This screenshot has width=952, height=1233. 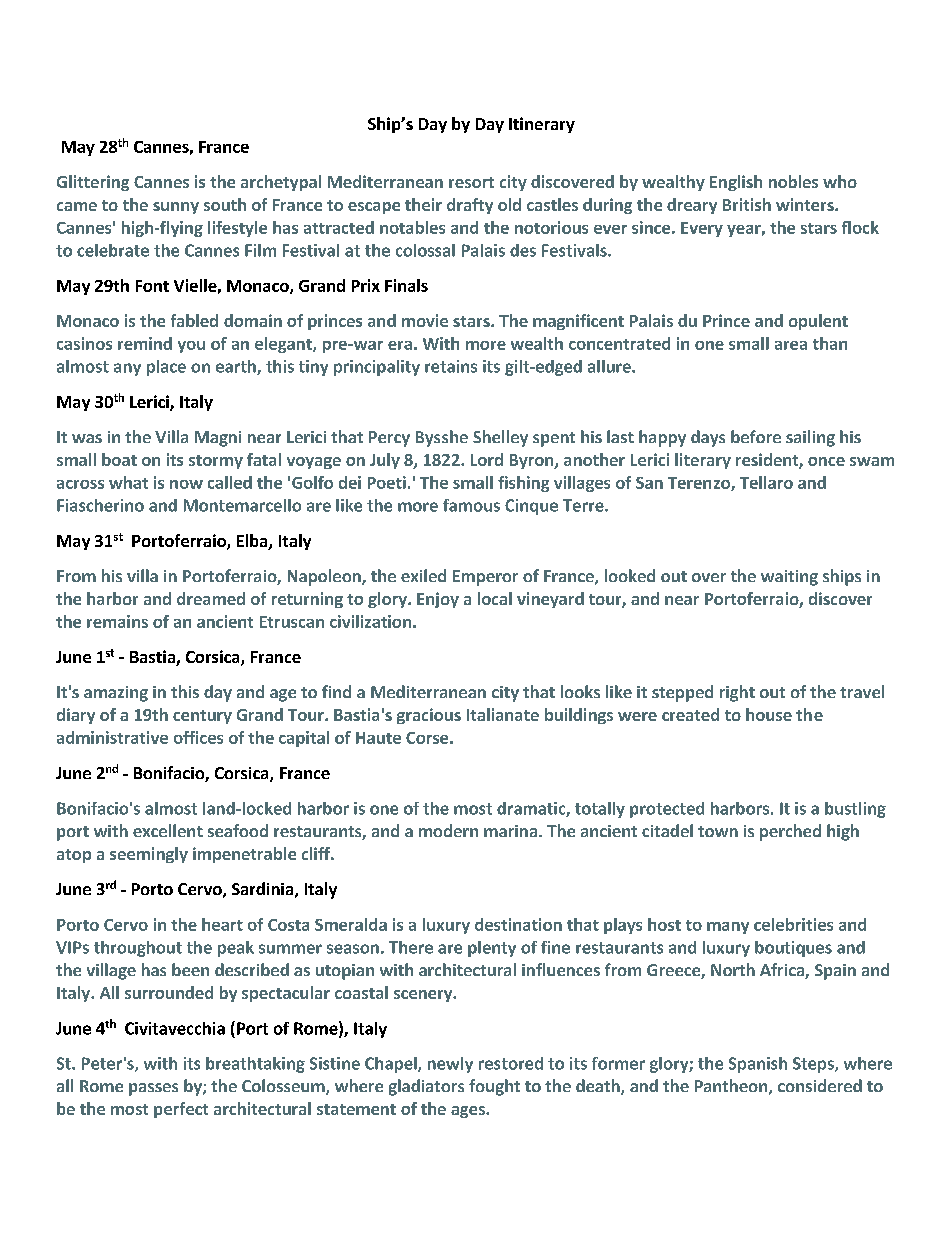 I want to click on sunny, so click(x=176, y=208).
